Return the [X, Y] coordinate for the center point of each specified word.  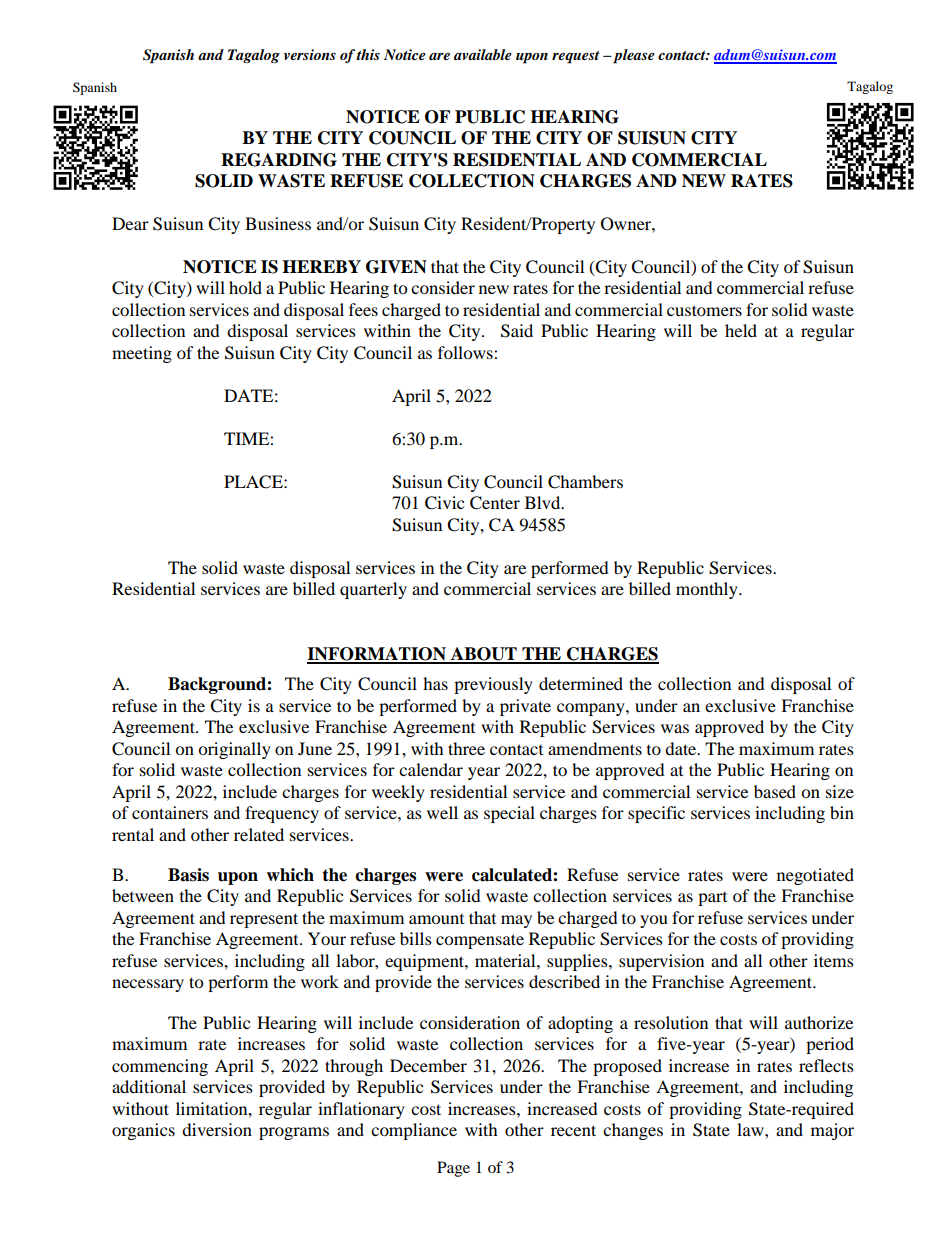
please [633, 56]
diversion [217, 1129]
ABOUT [484, 655]
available [483, 54]
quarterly [373, 590]
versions [310, 54]
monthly [708, 590]
